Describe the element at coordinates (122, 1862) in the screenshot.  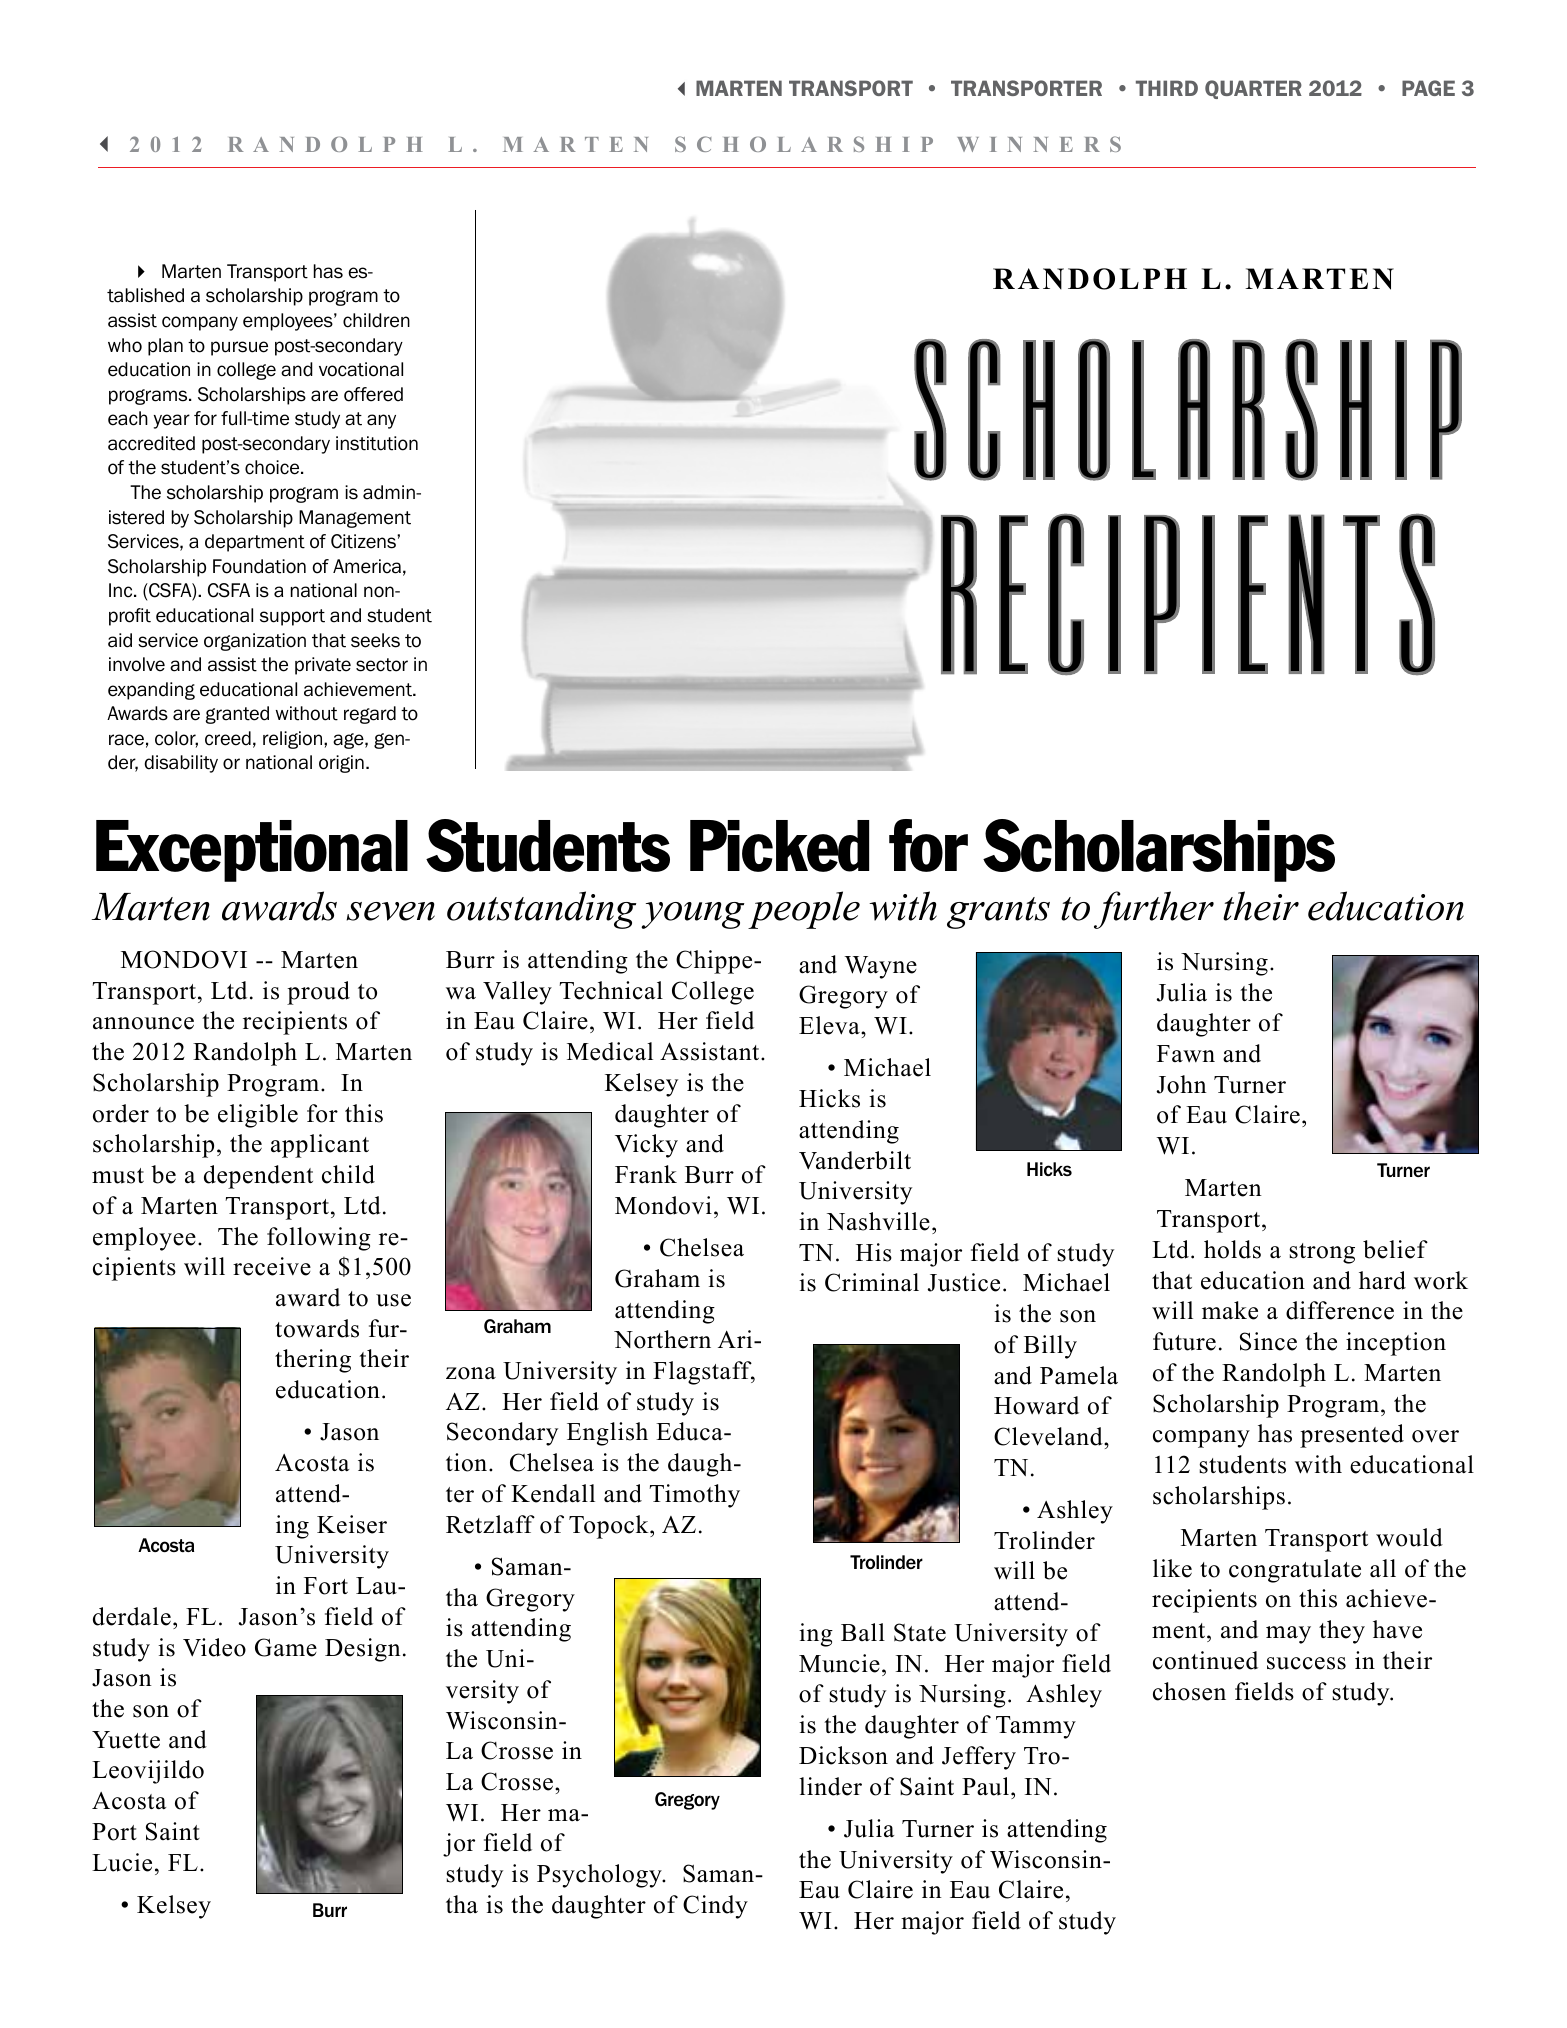
I see `Lucie` at that location.
